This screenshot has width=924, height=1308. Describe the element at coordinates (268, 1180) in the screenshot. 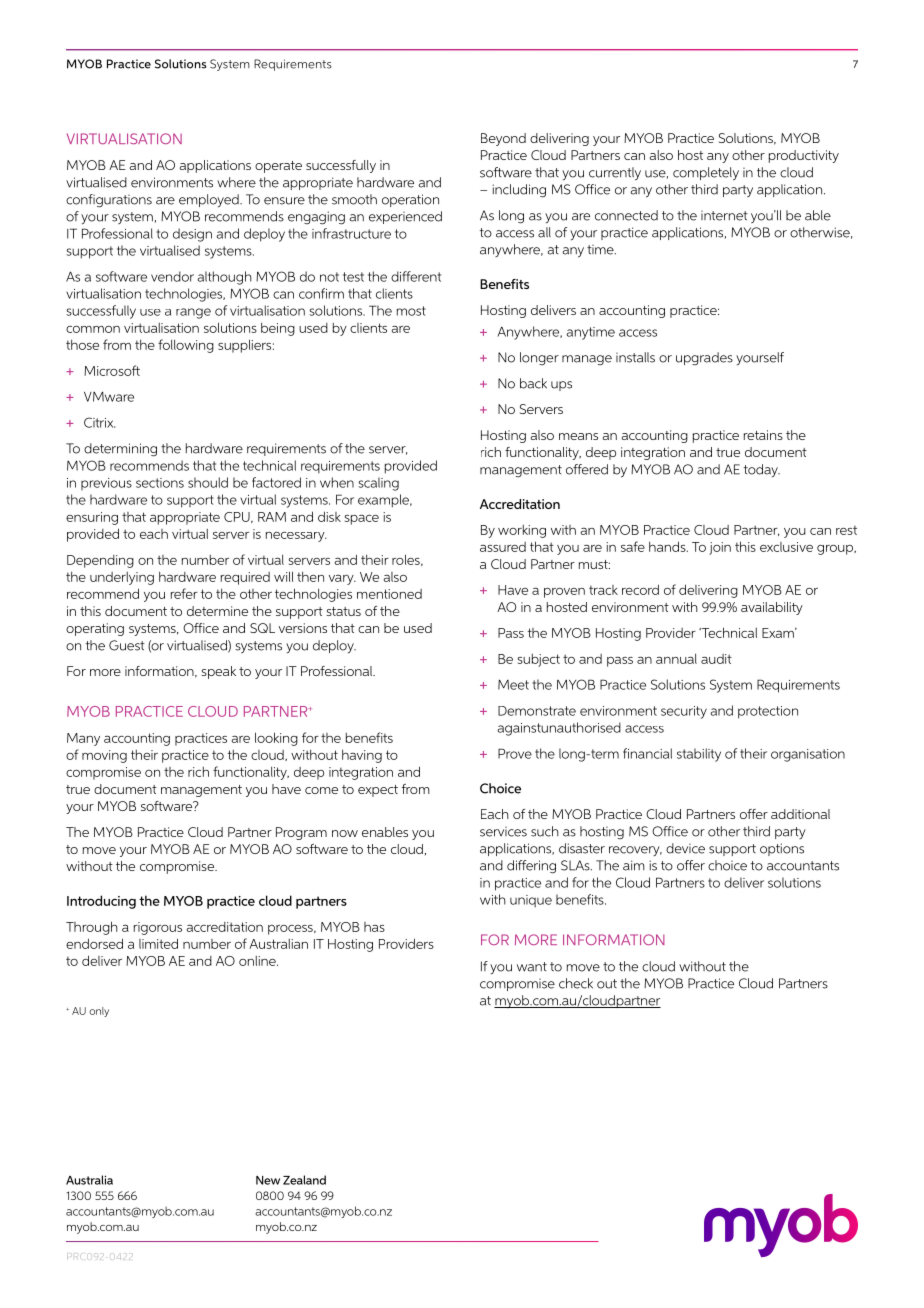

I see `New` at that location.
